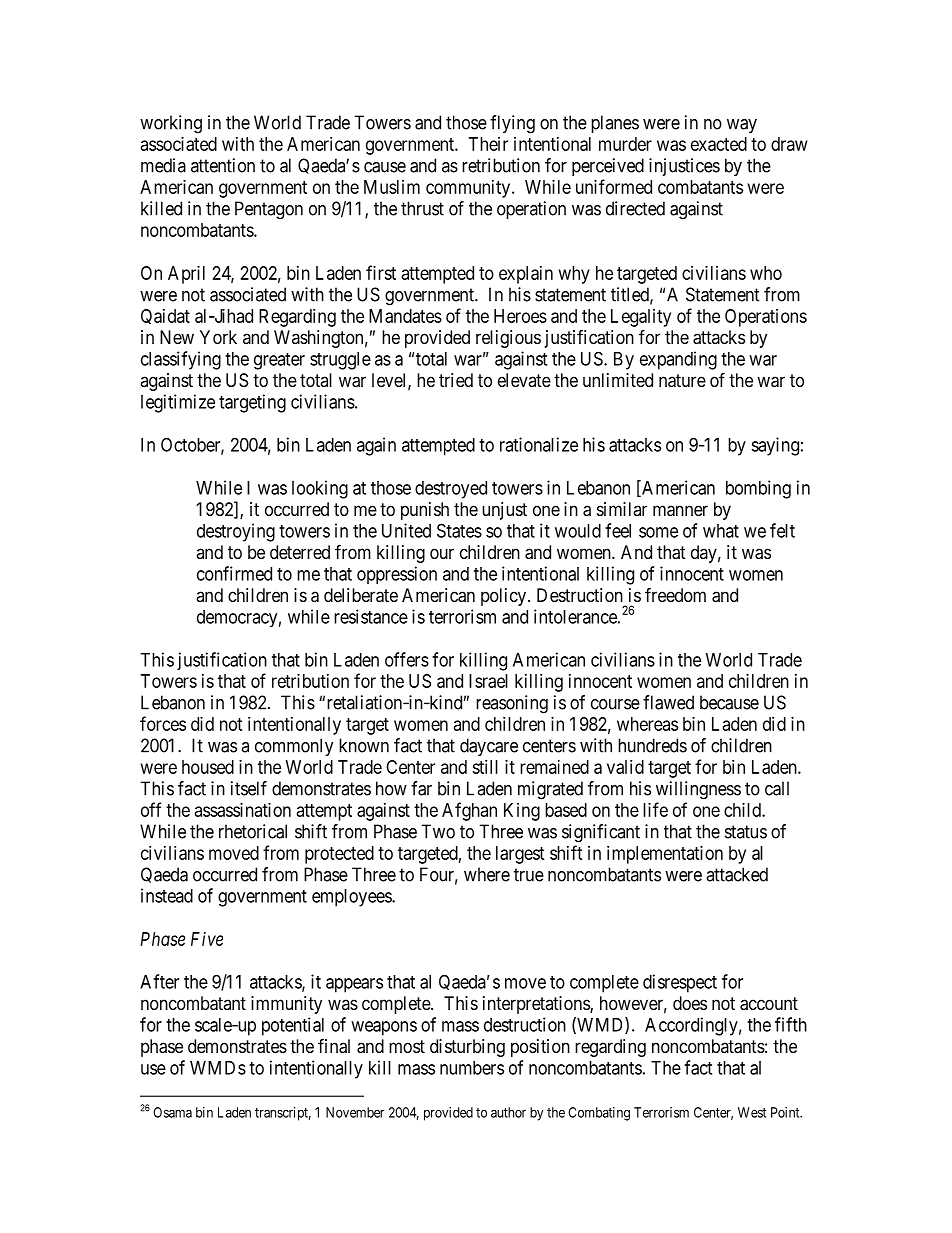 The image size is (952, 1233). Describe the element at coordinates (172, 1112) in the page. I see `Osama` at that location.
